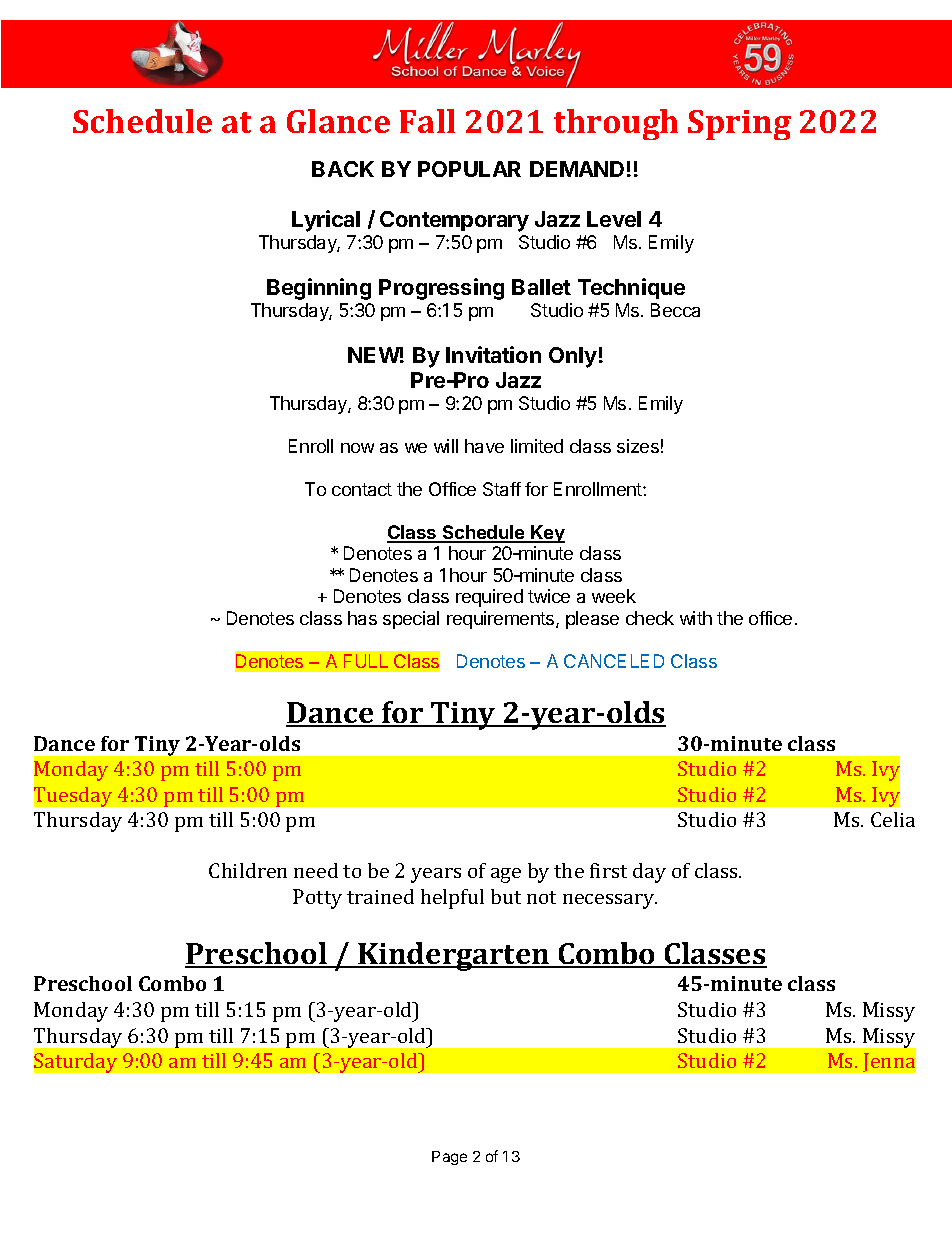 This page has height=1233, width=952. What do you see at coordinates (696, 618) in the page?
I see `with` at bounding box center [696, 618].
